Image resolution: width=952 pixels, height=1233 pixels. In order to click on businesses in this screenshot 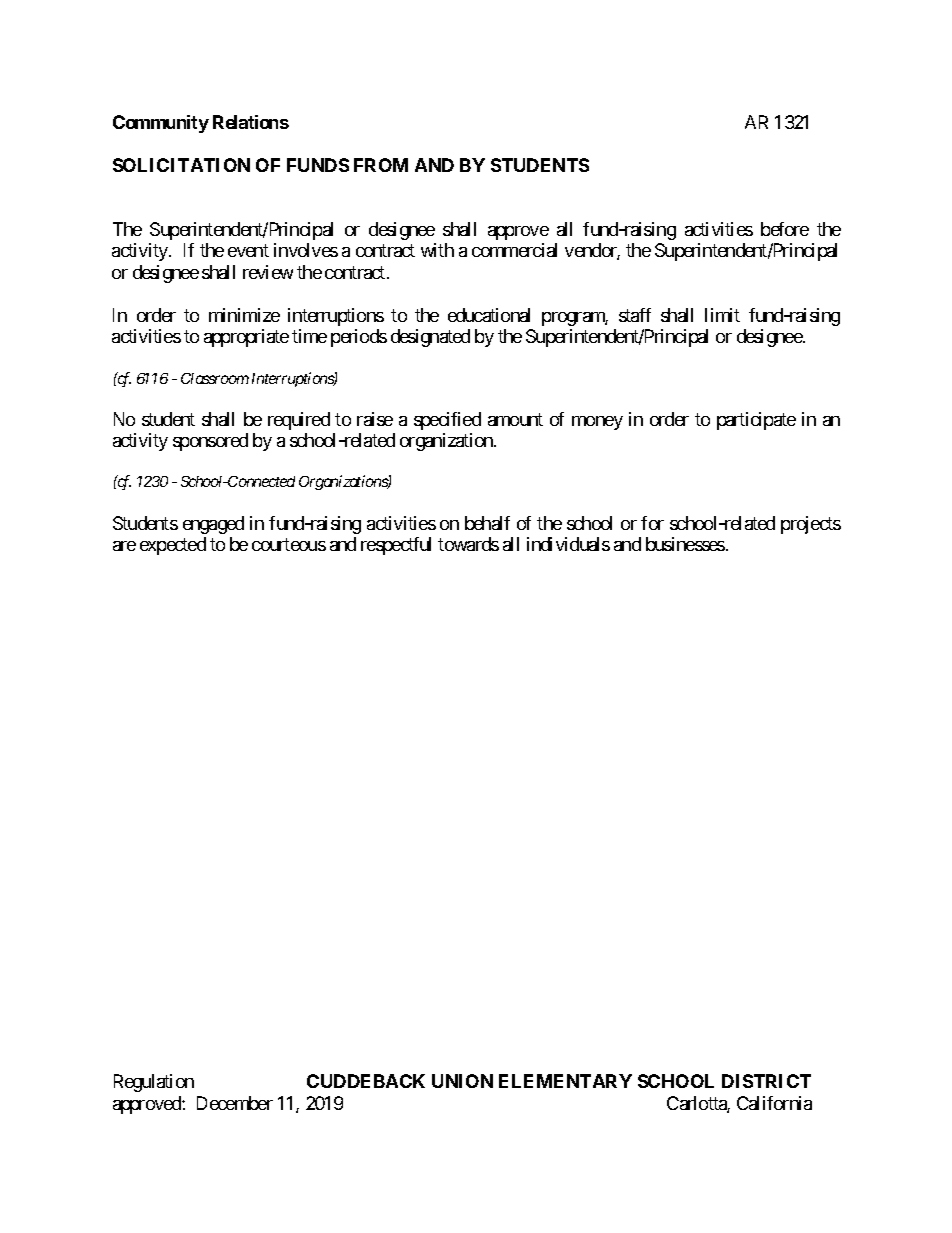, I will do `click(685, 544)`.
